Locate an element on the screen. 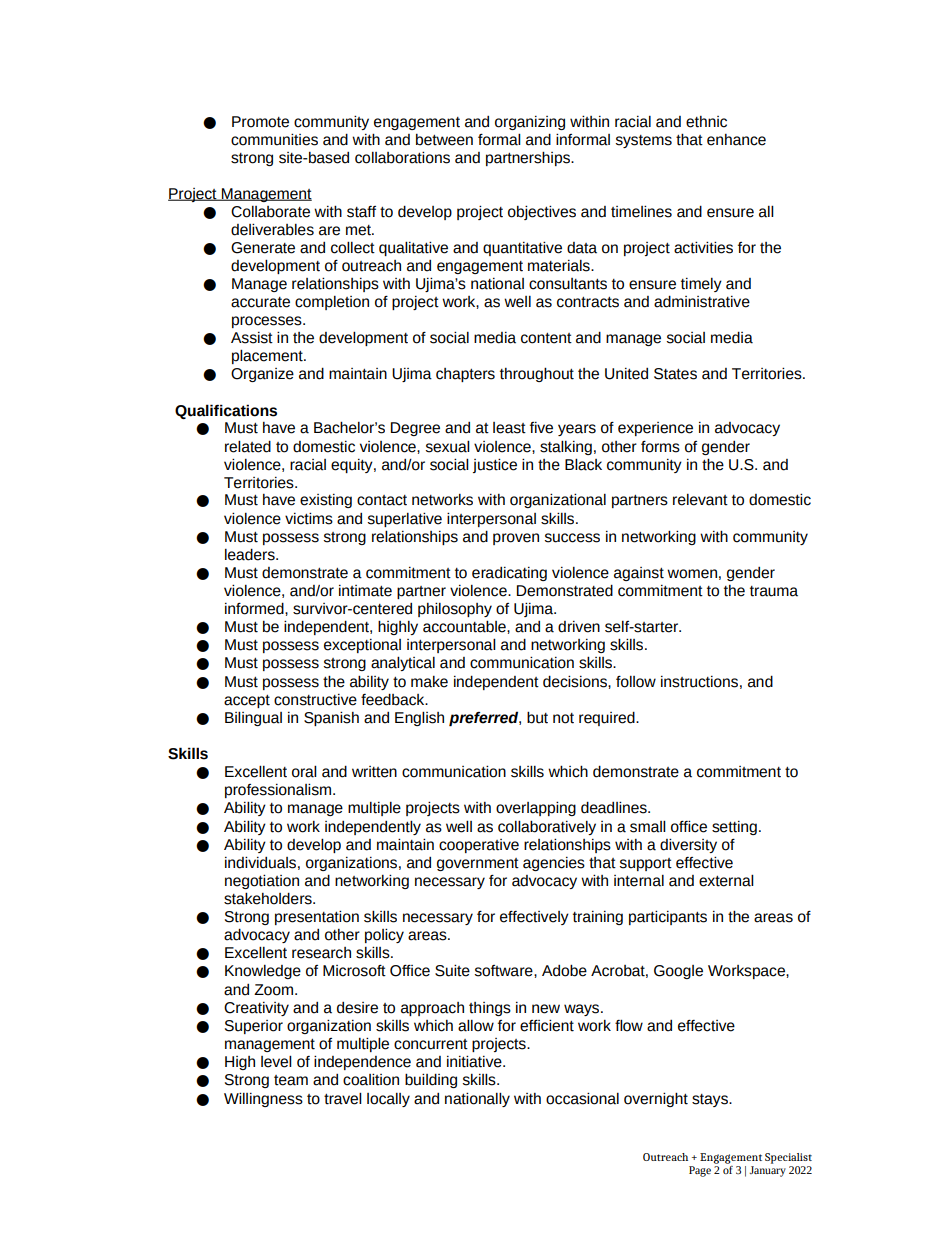  Willingness is located at coordinates (263, 1099).
